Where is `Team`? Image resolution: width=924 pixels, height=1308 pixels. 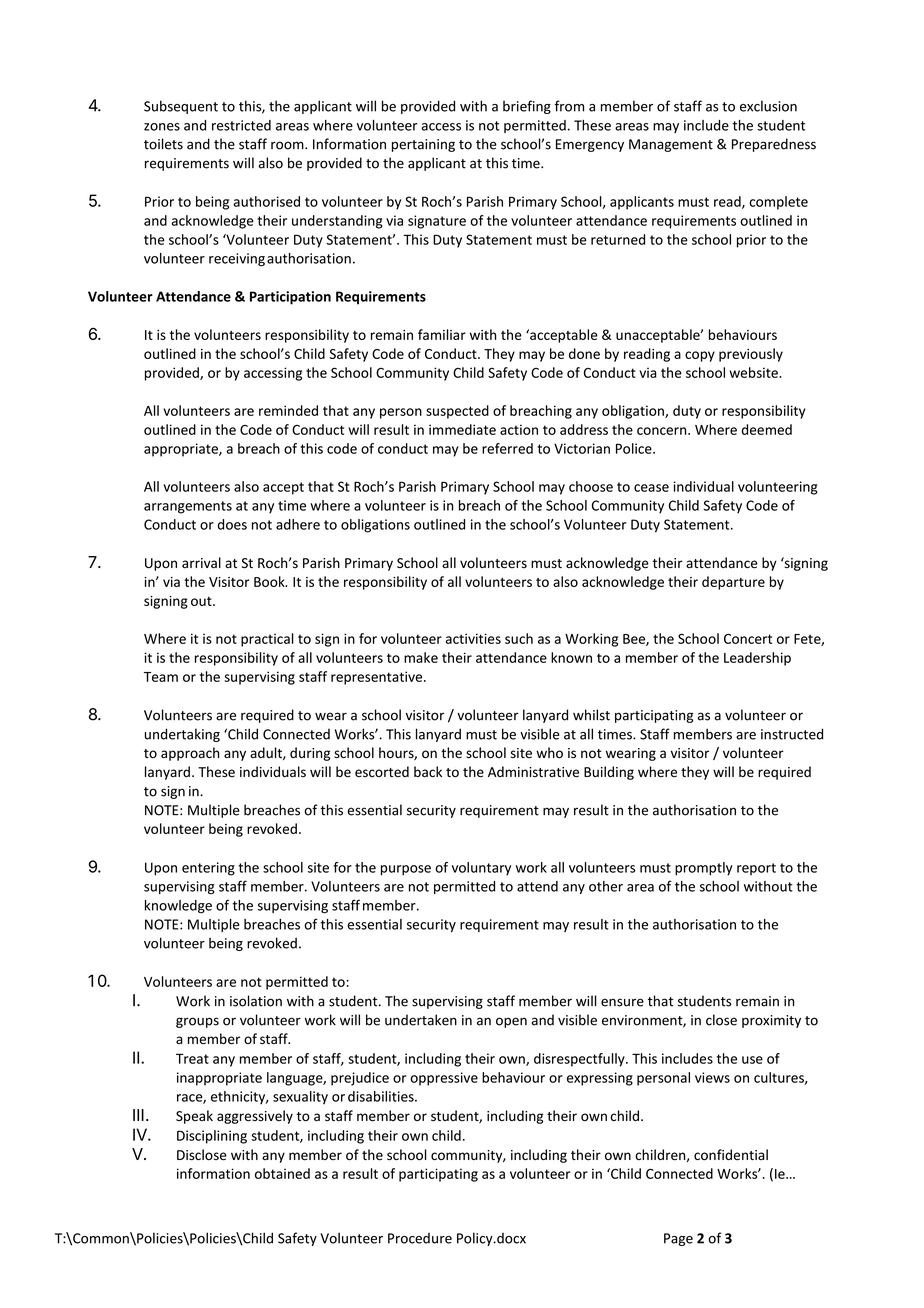
Team is located at coordinates (161, 677).
